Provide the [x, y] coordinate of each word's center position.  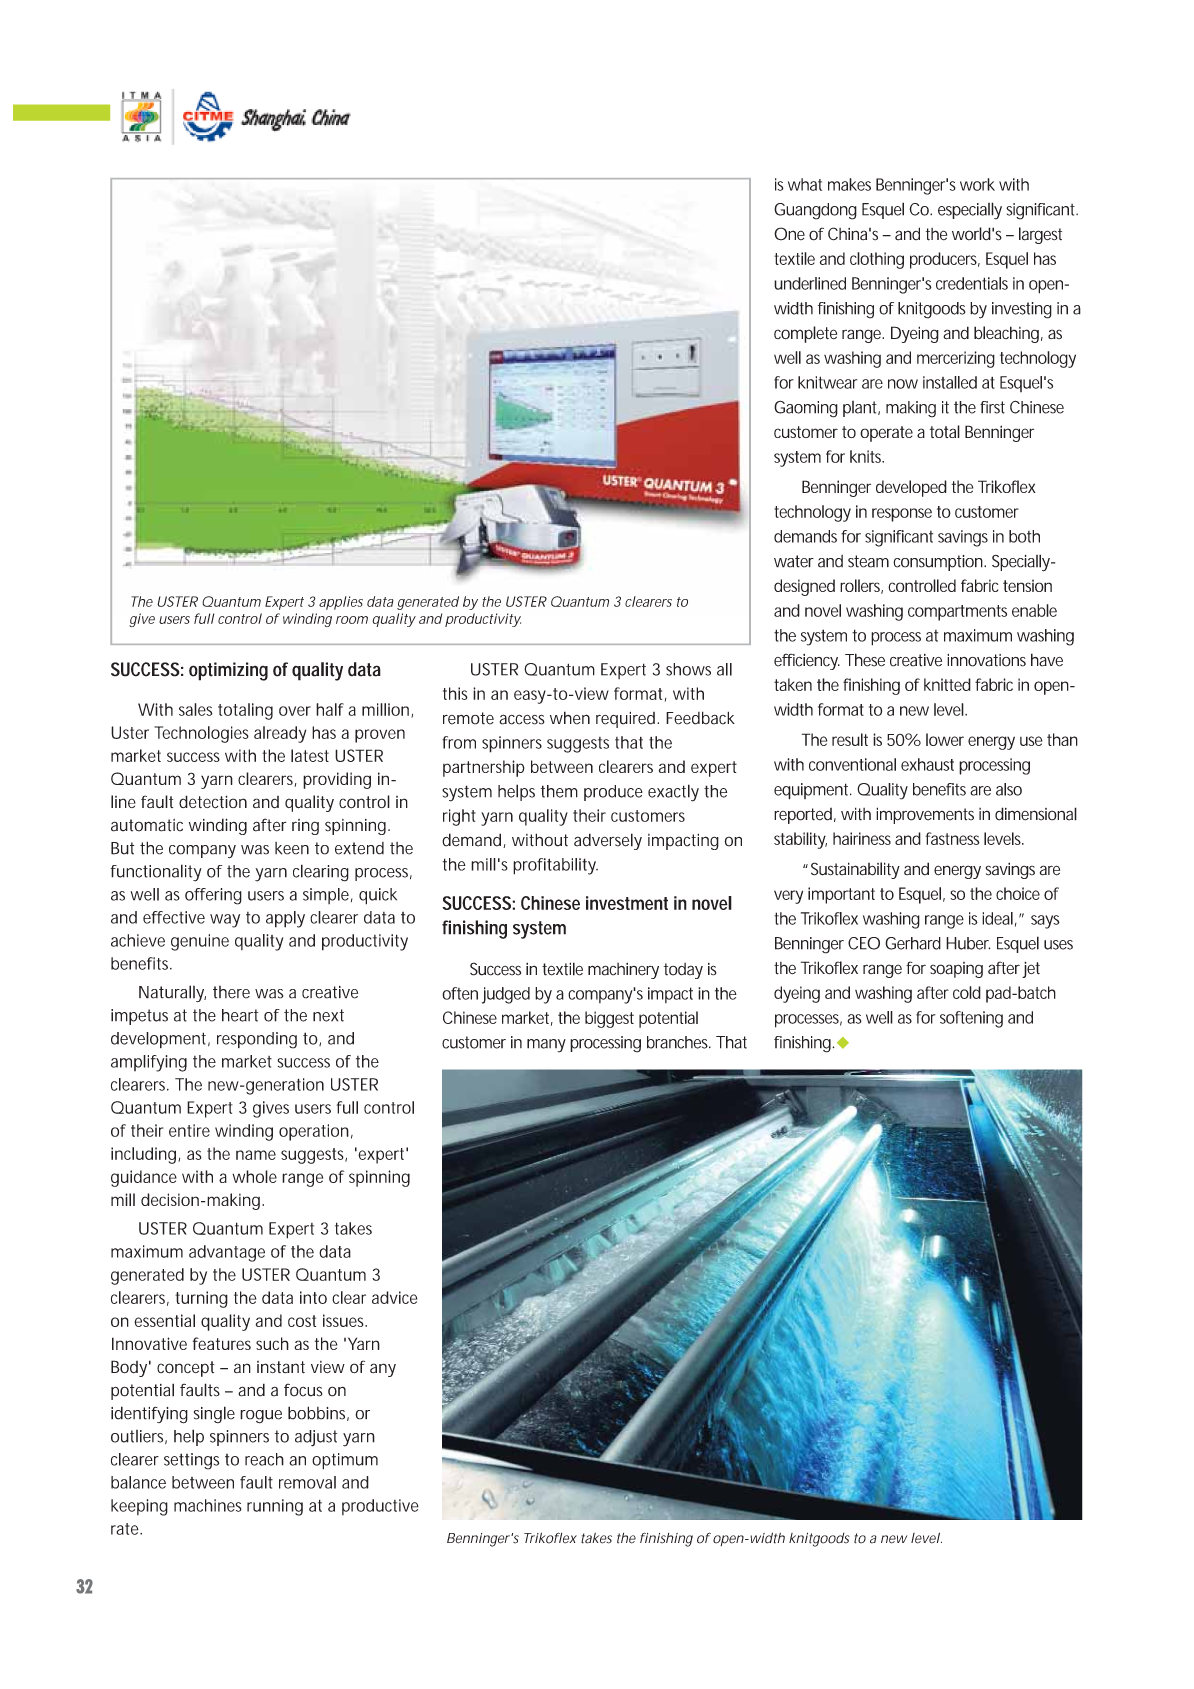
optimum [345, 1461]
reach [264, 1459]
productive [380, 1507]
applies [341, 603]
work [977, 184]
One [789, 234]
